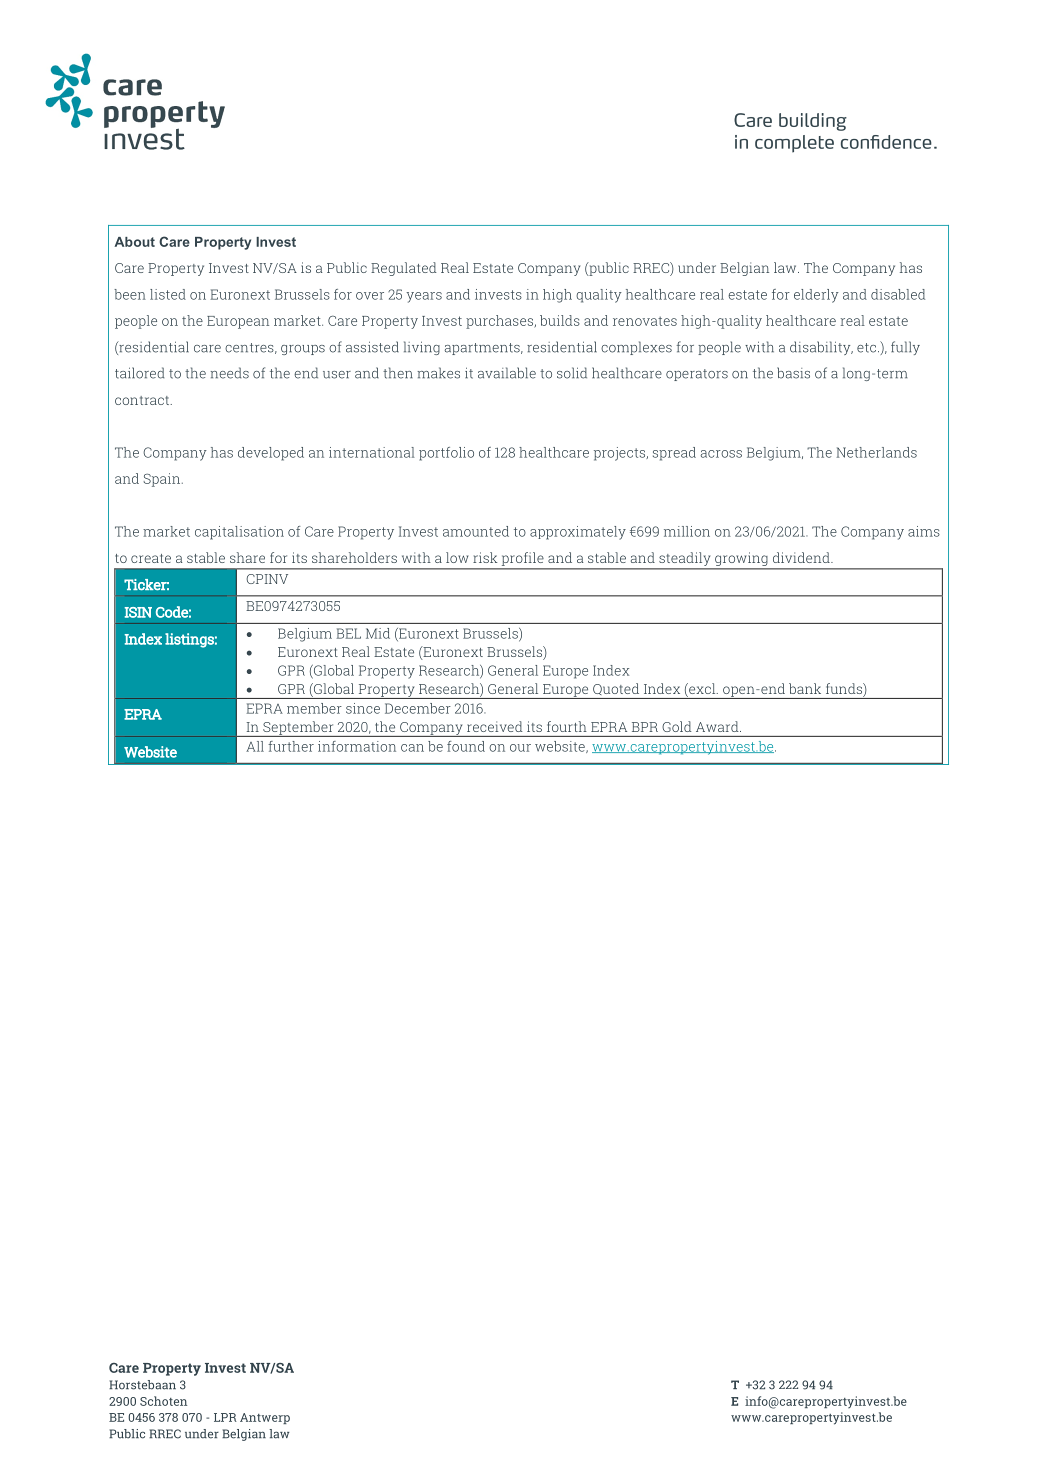 The width and height of the screenshot is (1045, 1479). What do you see at coordinates (816, 296) in the screenshot?
I see `elderly` at bounding box center [816, 296].
